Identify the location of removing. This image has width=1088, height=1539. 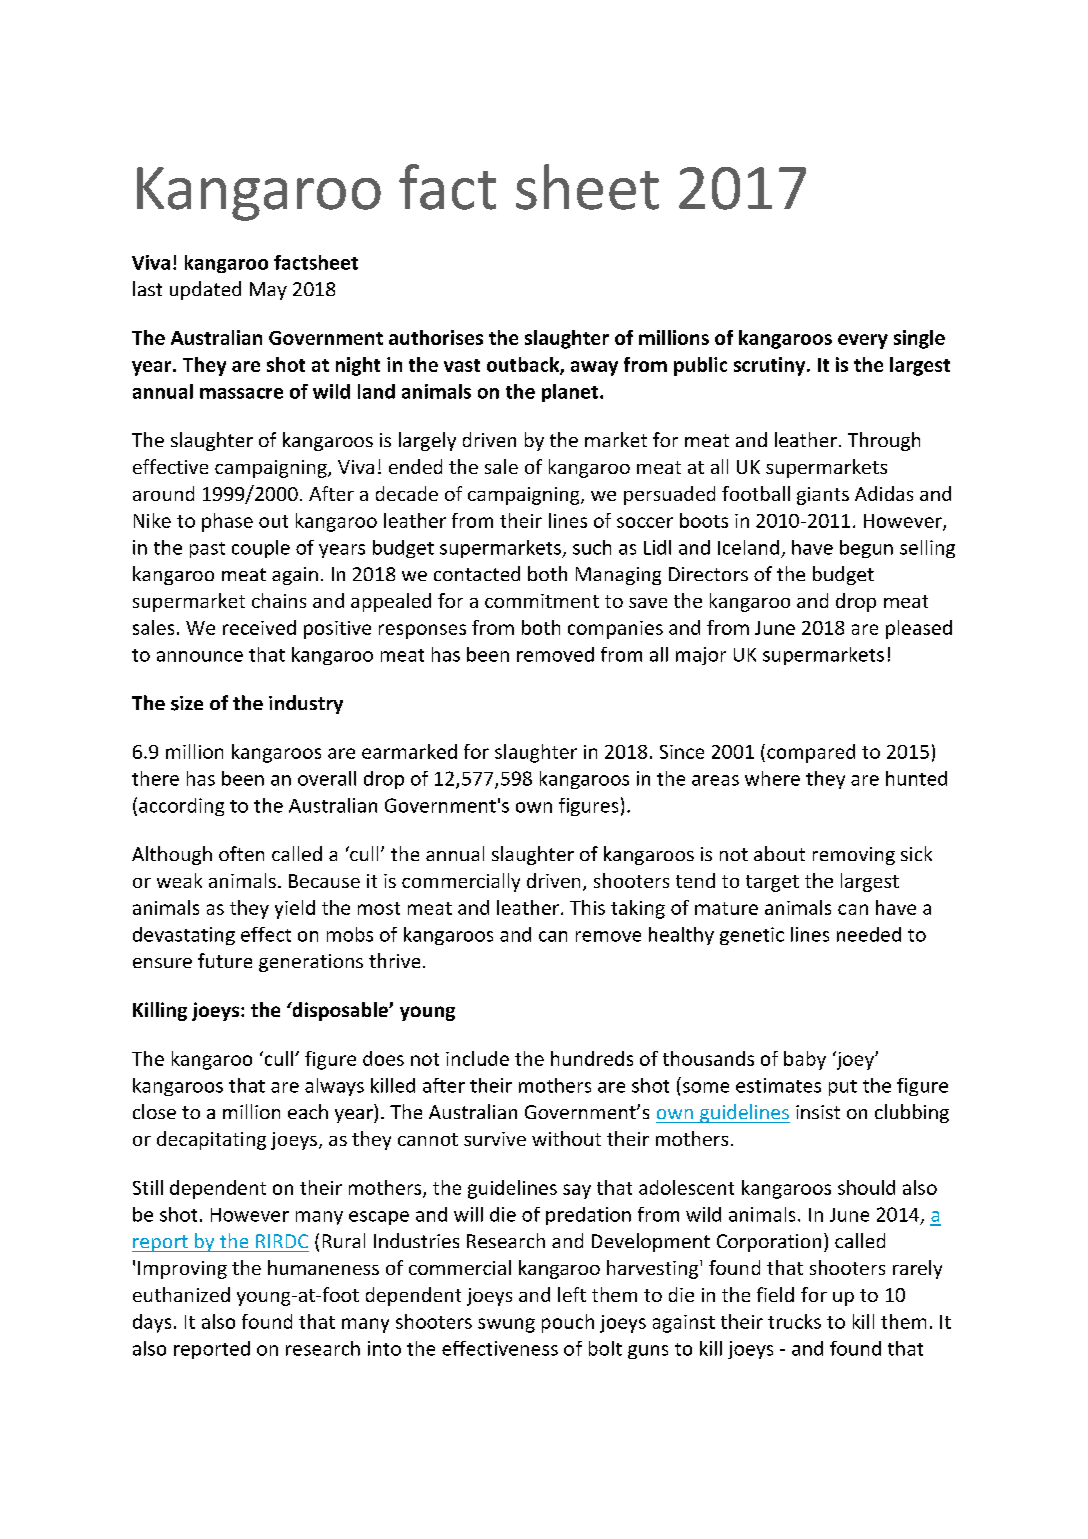
(854, 856).
